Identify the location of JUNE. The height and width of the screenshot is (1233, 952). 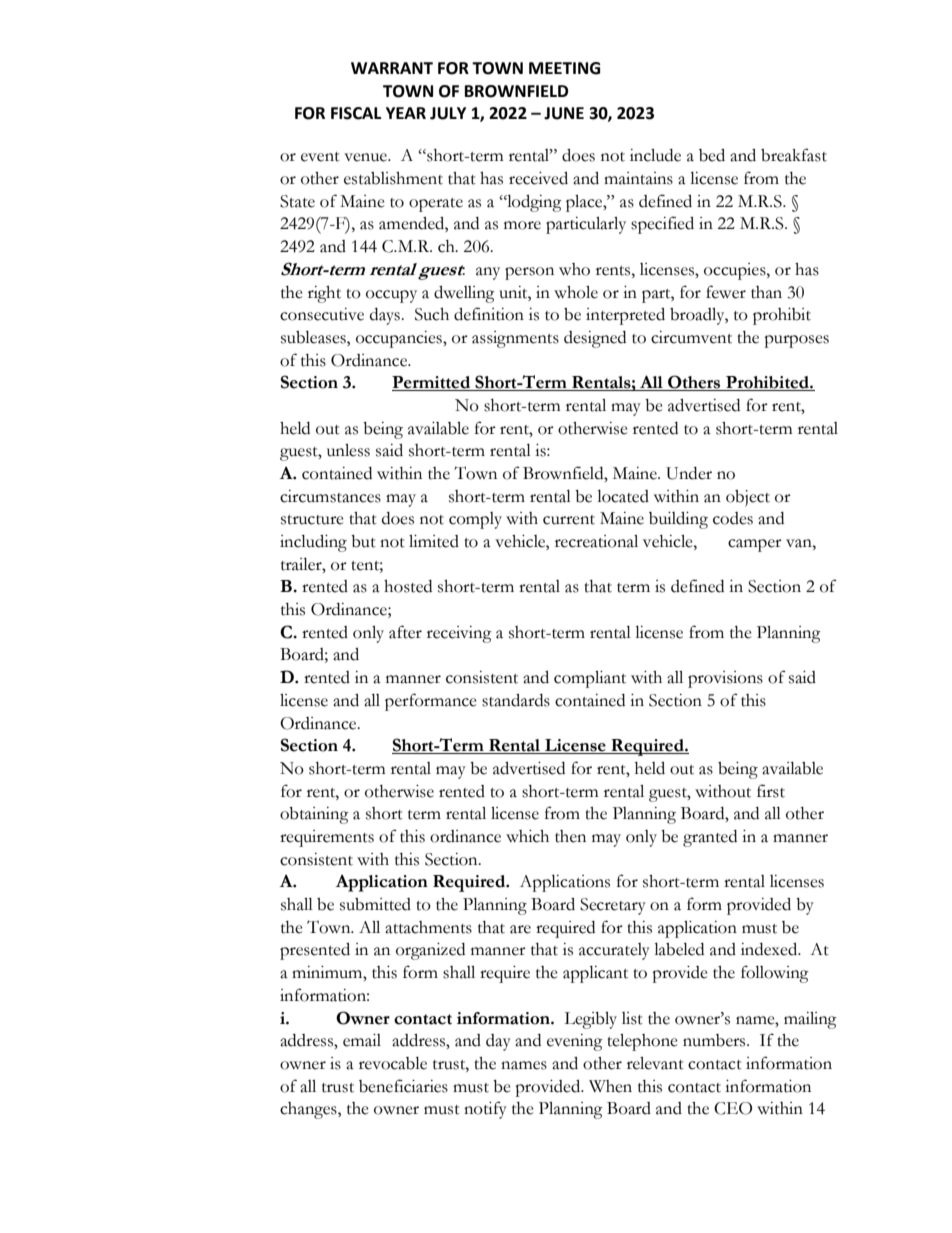
(564, 113).
